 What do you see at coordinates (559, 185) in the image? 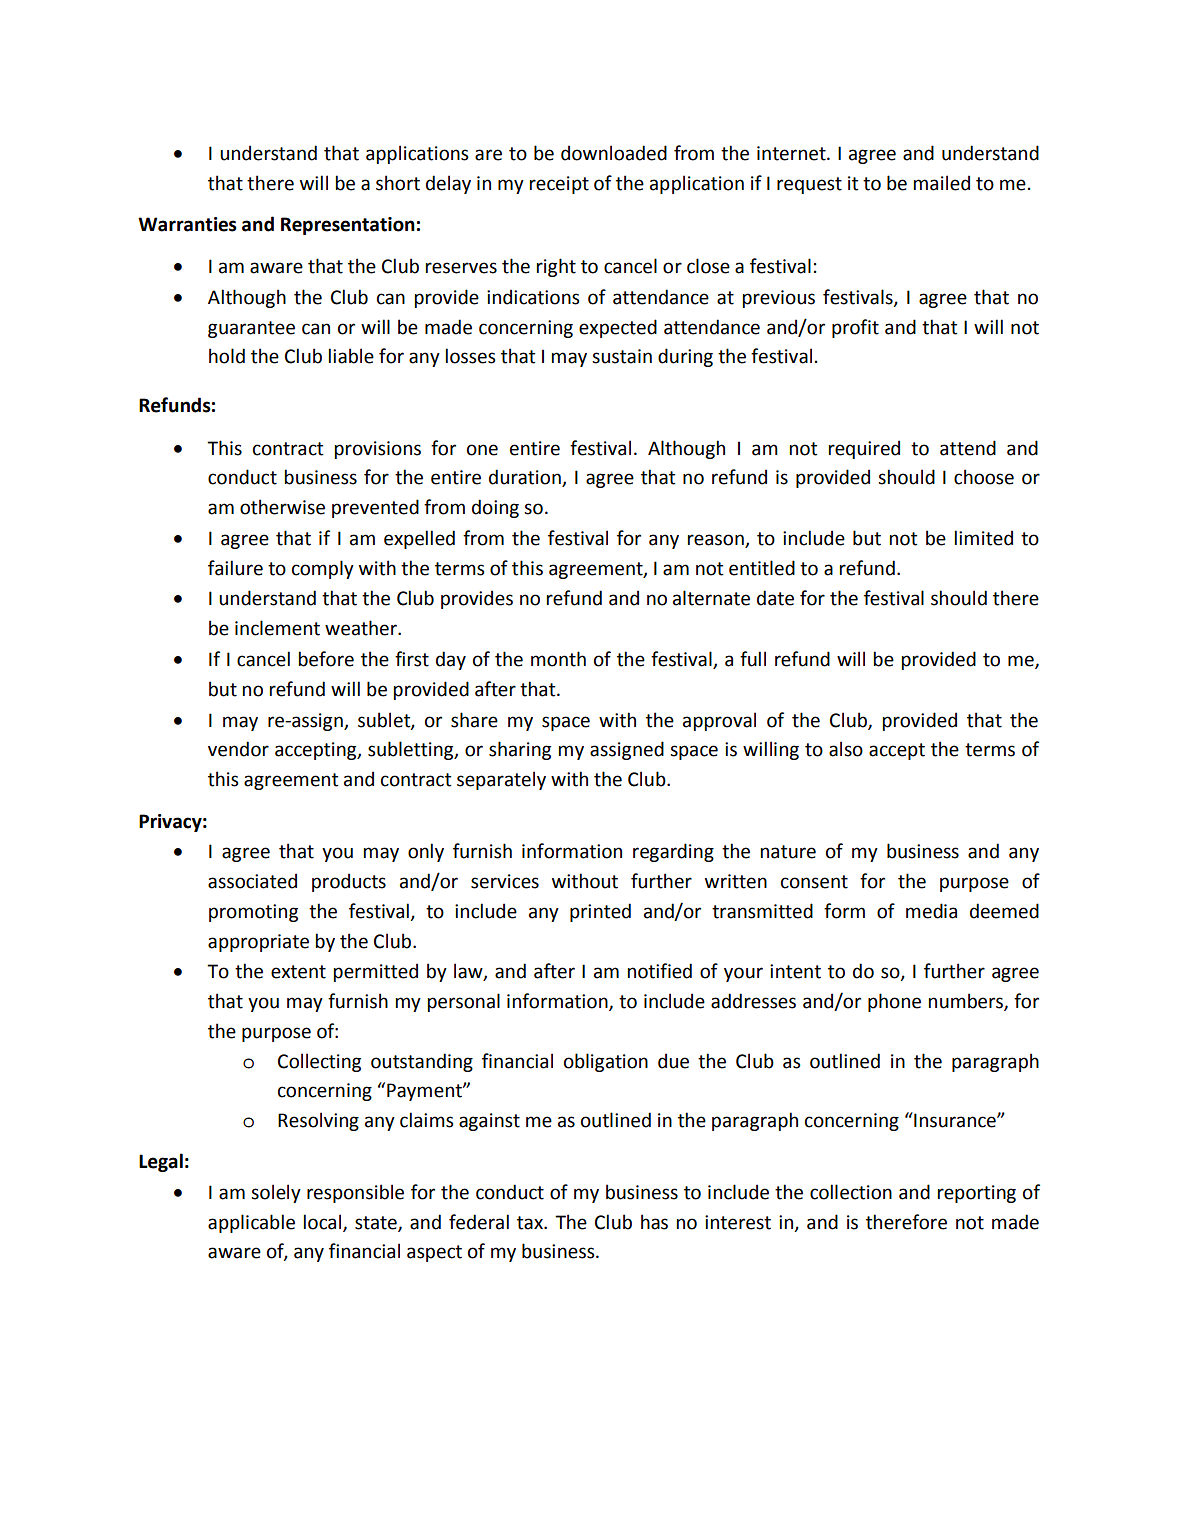
I see `receipt` at bounding box center [559, 185].
